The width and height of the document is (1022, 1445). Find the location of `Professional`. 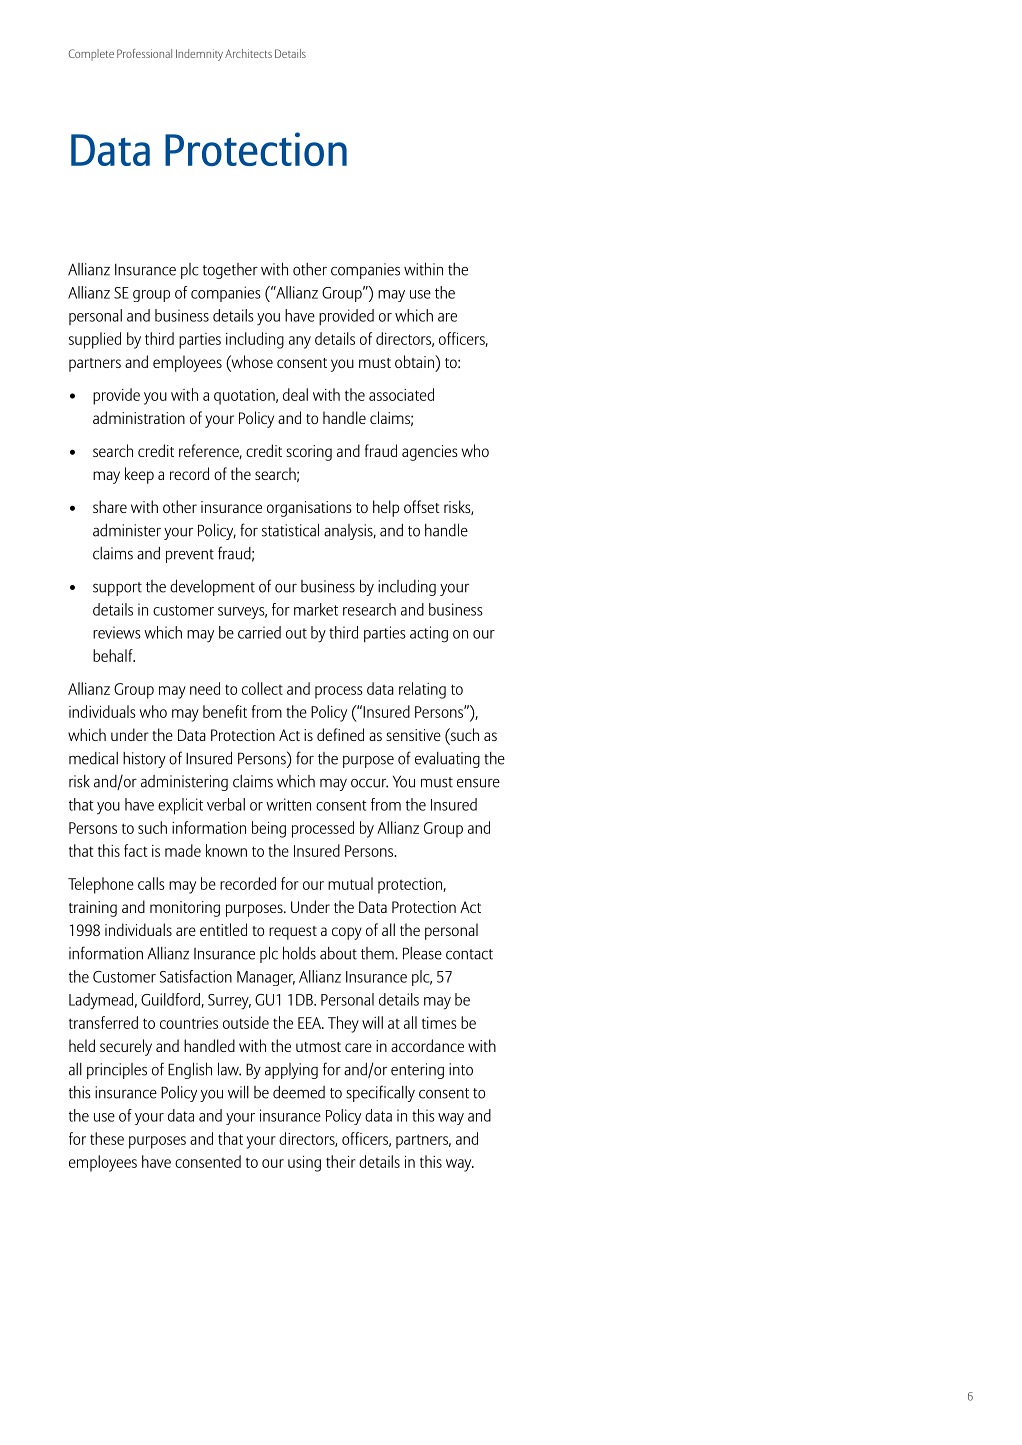

Professional is located at coordinates (144, 53).
